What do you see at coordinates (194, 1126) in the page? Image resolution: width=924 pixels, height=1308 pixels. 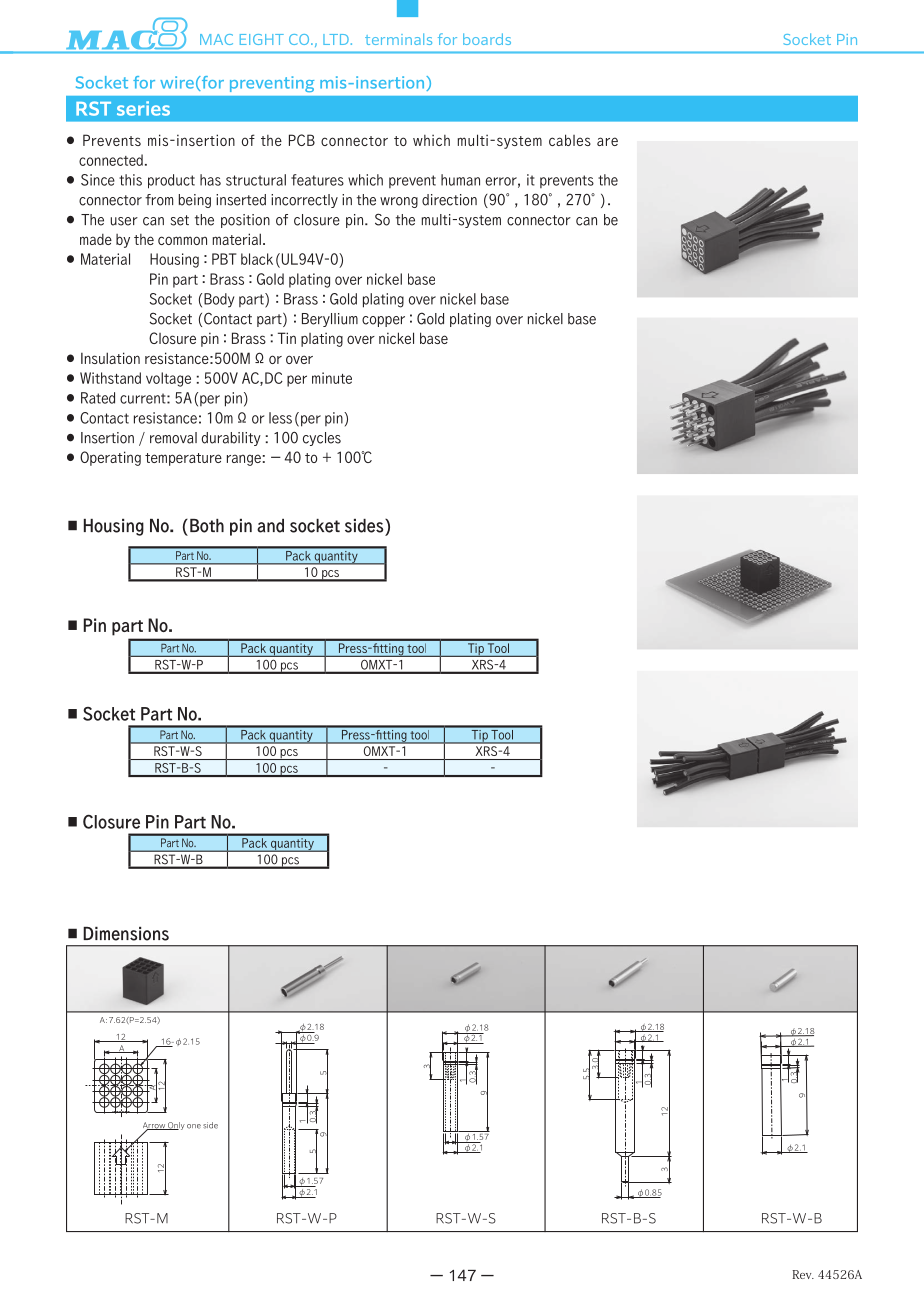 I see `one` at bounding box center [194, 1126].
